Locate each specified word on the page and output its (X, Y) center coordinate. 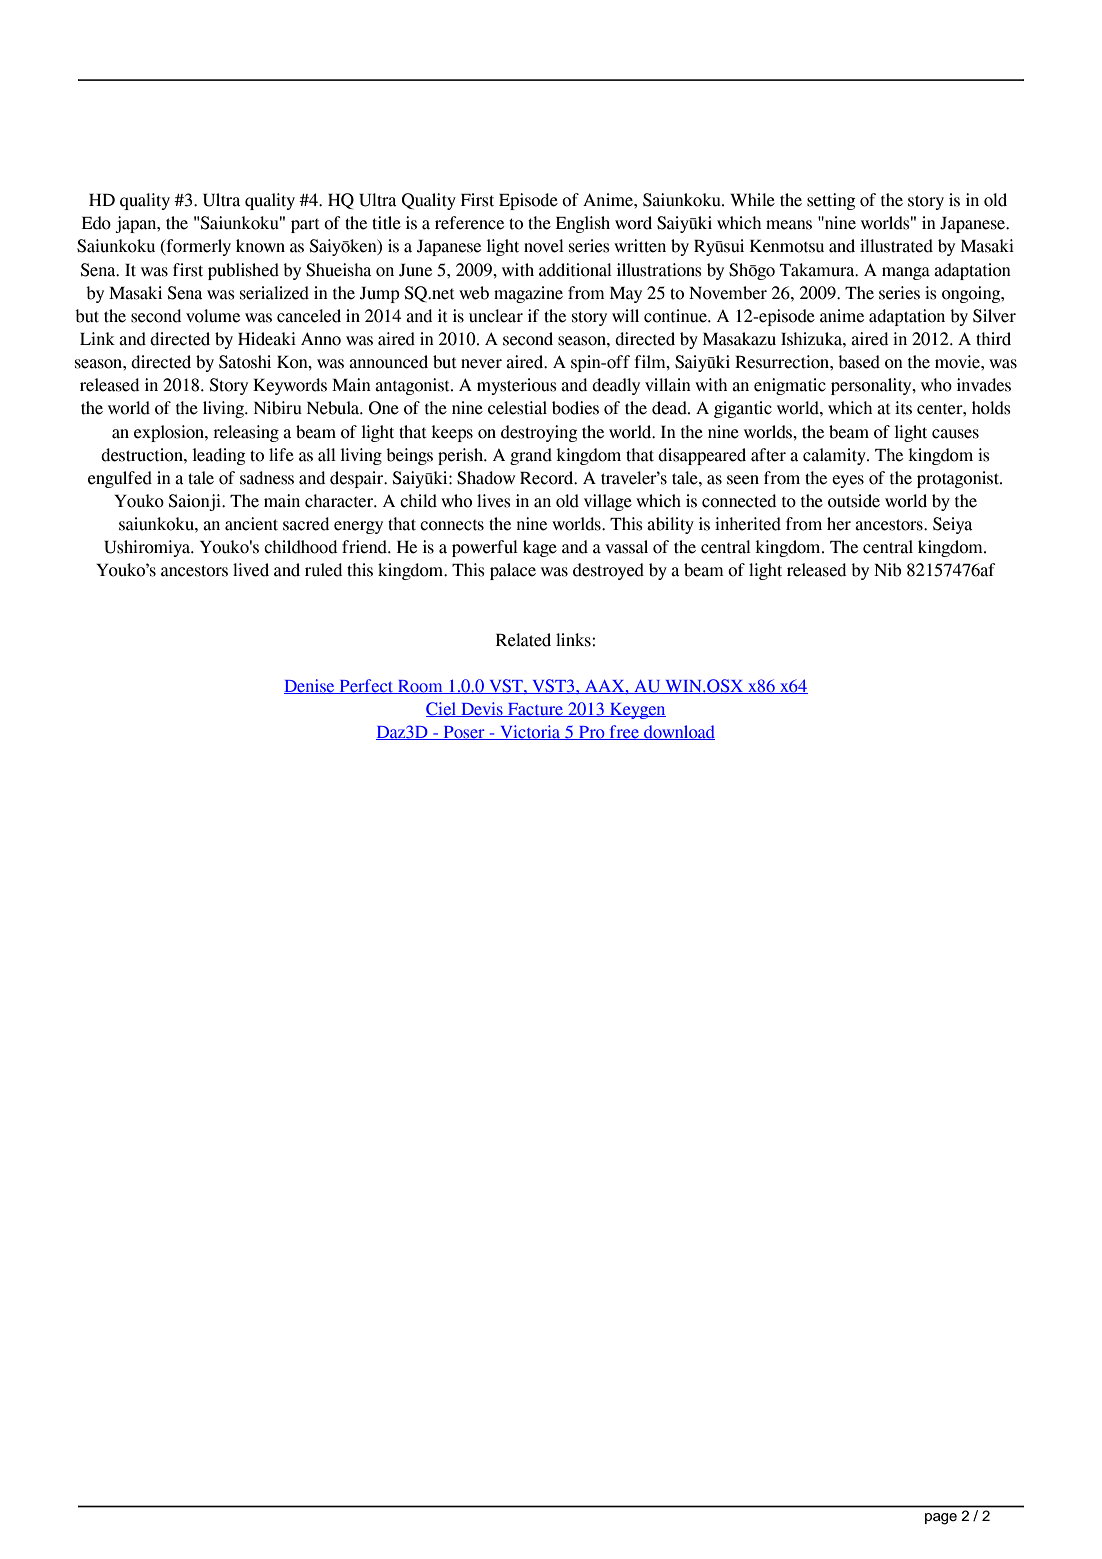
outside (854, 501)
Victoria (530, 732)
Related (523, 640)
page (941, 1519)
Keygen (636, 711)
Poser (464, 733)
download (678, 732)
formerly (197, 247)
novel (544, 246)
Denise (310, 686)
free (624, 732)
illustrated (896, 246)
